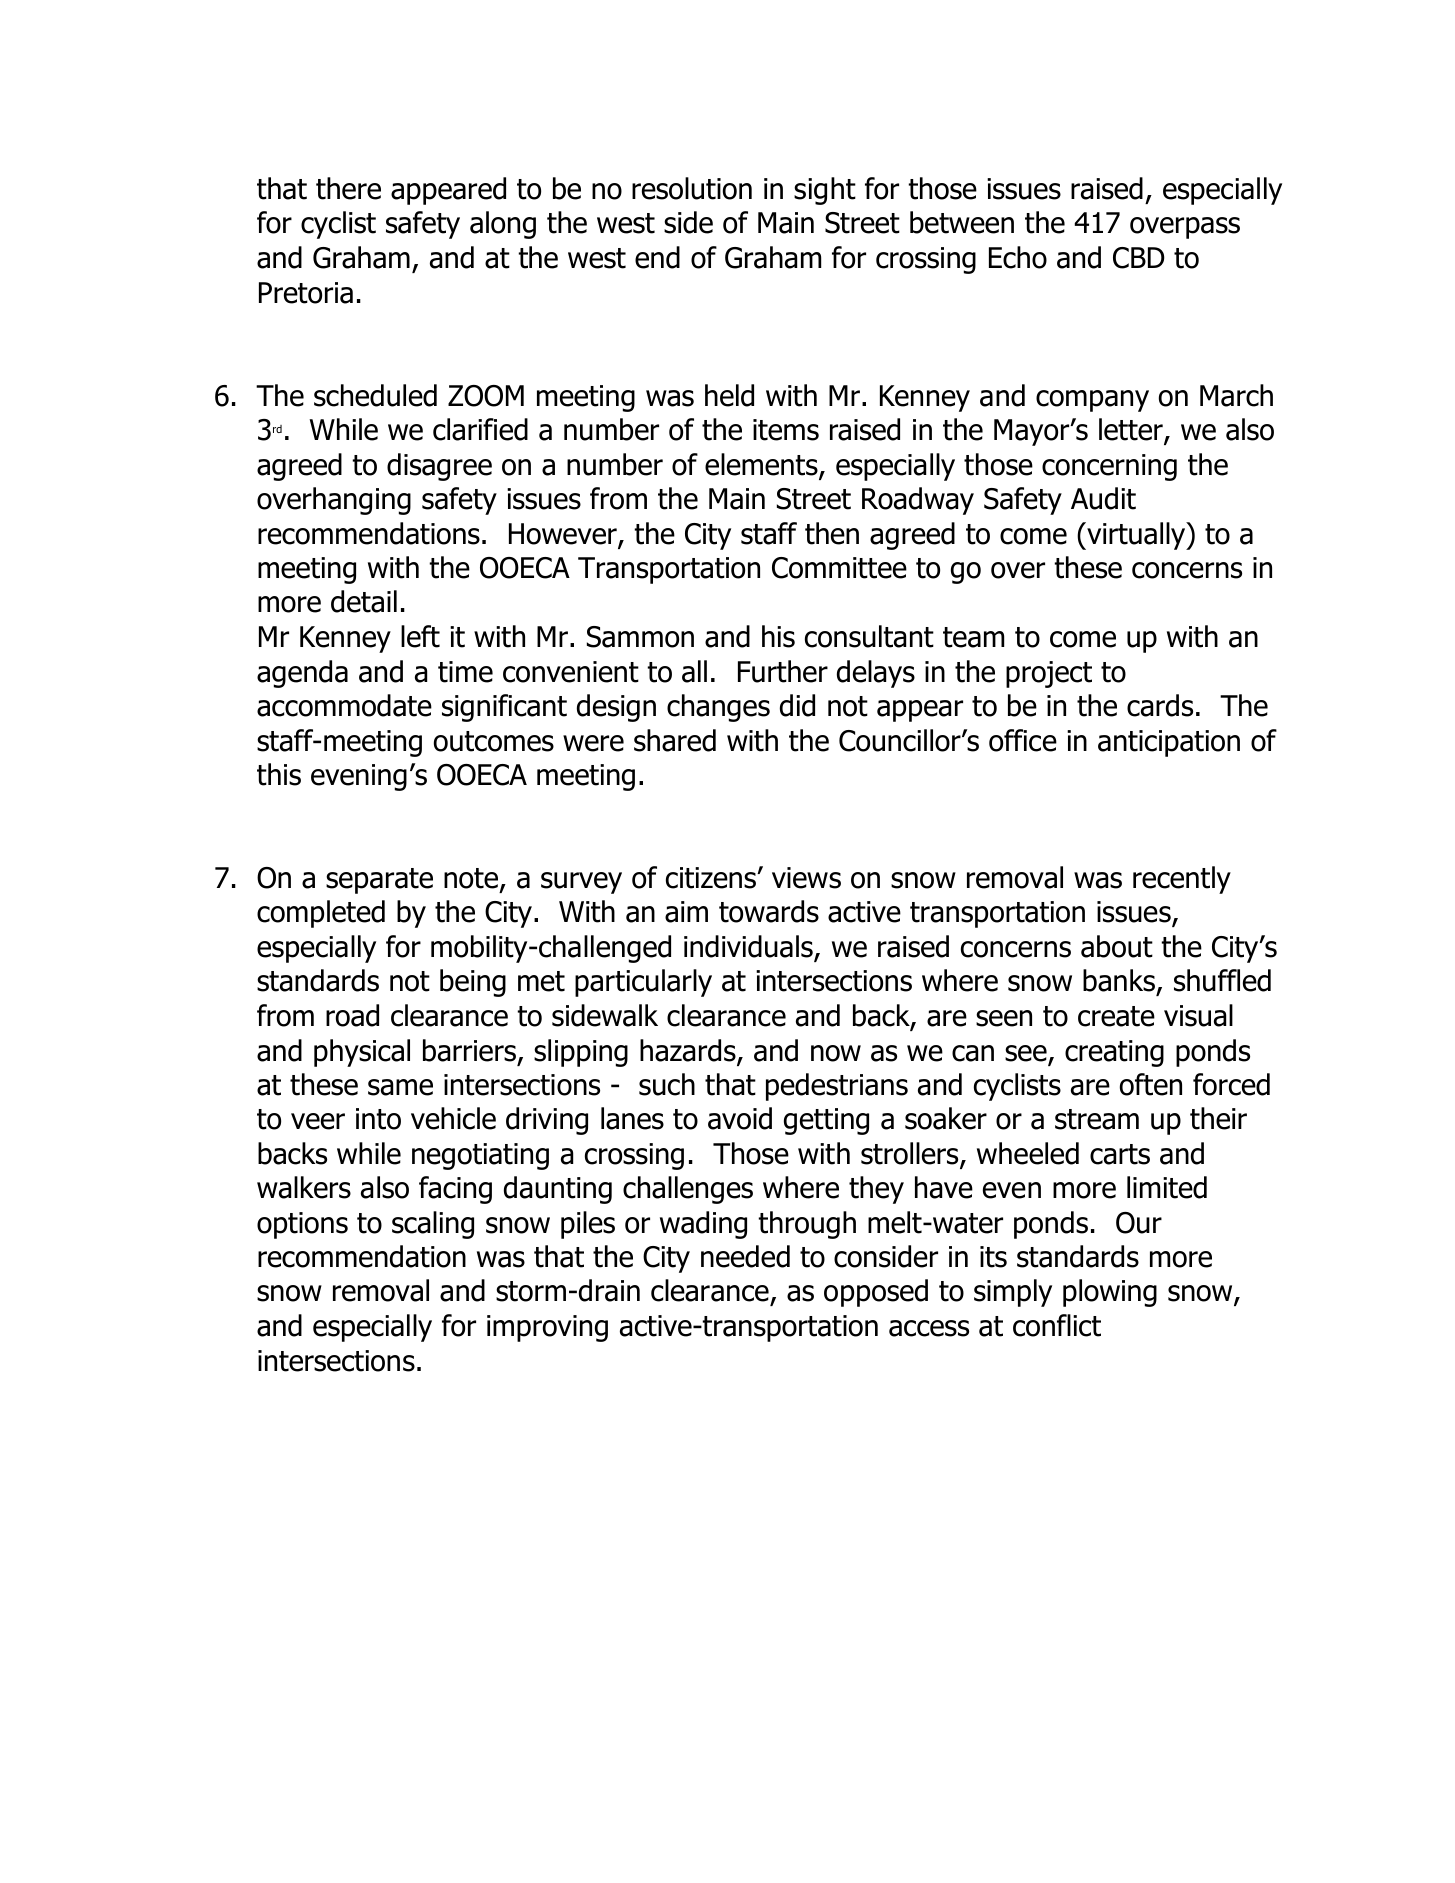  I want to click on accommodate, so click(344, 705).
